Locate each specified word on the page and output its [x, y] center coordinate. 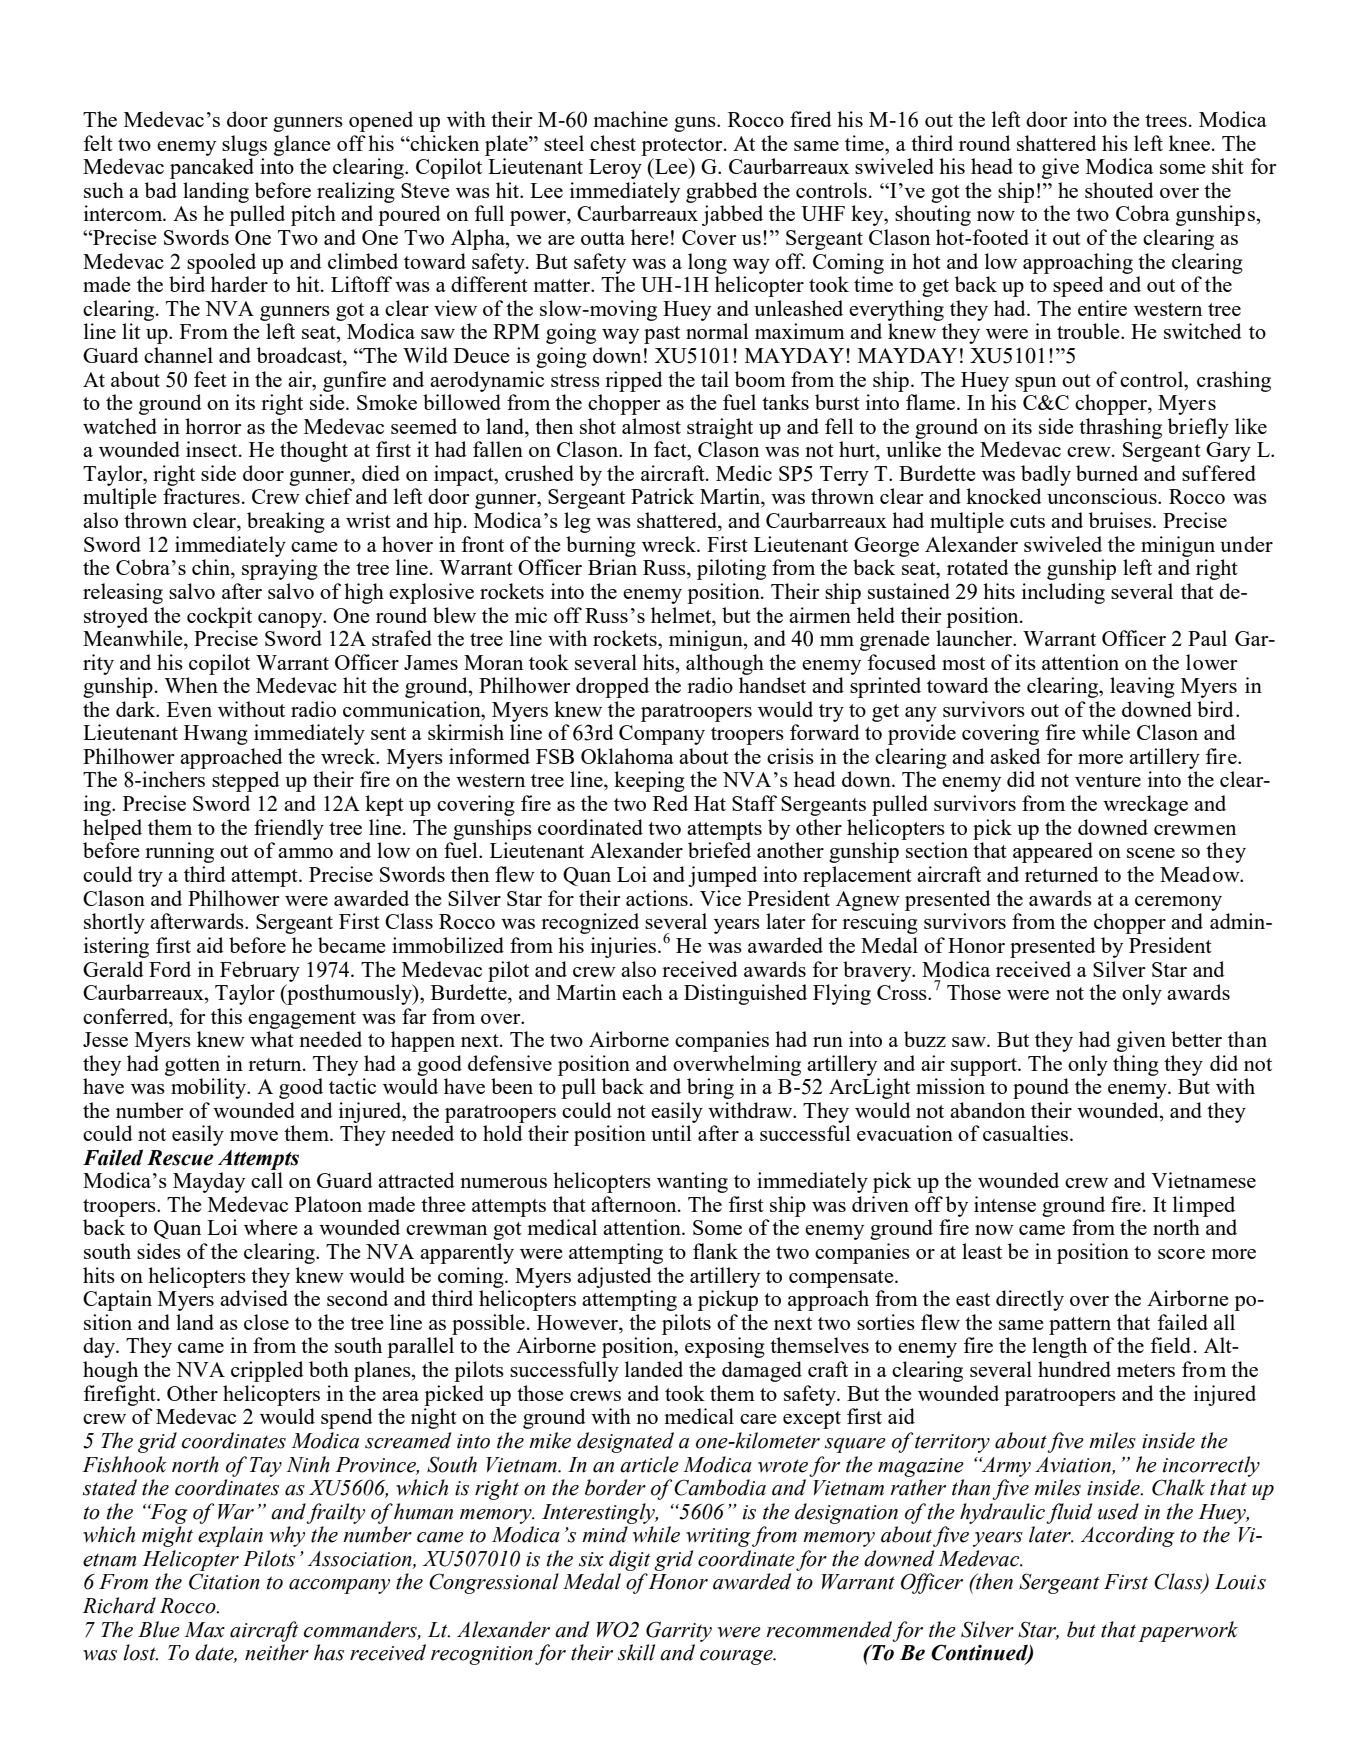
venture [1108, 780]
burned [1107, 473]
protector [683, 147]
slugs [244, 145]
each [642, 992]
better [1196, 1039]
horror [213, 426]
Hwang [216, 735]
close [266, 1322]
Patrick [662, 496]
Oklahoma [627, 756]
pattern [1080, 1326]
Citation [224, 1581]
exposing [725, 1347]
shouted [1119, 190]
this [226, 1016]
